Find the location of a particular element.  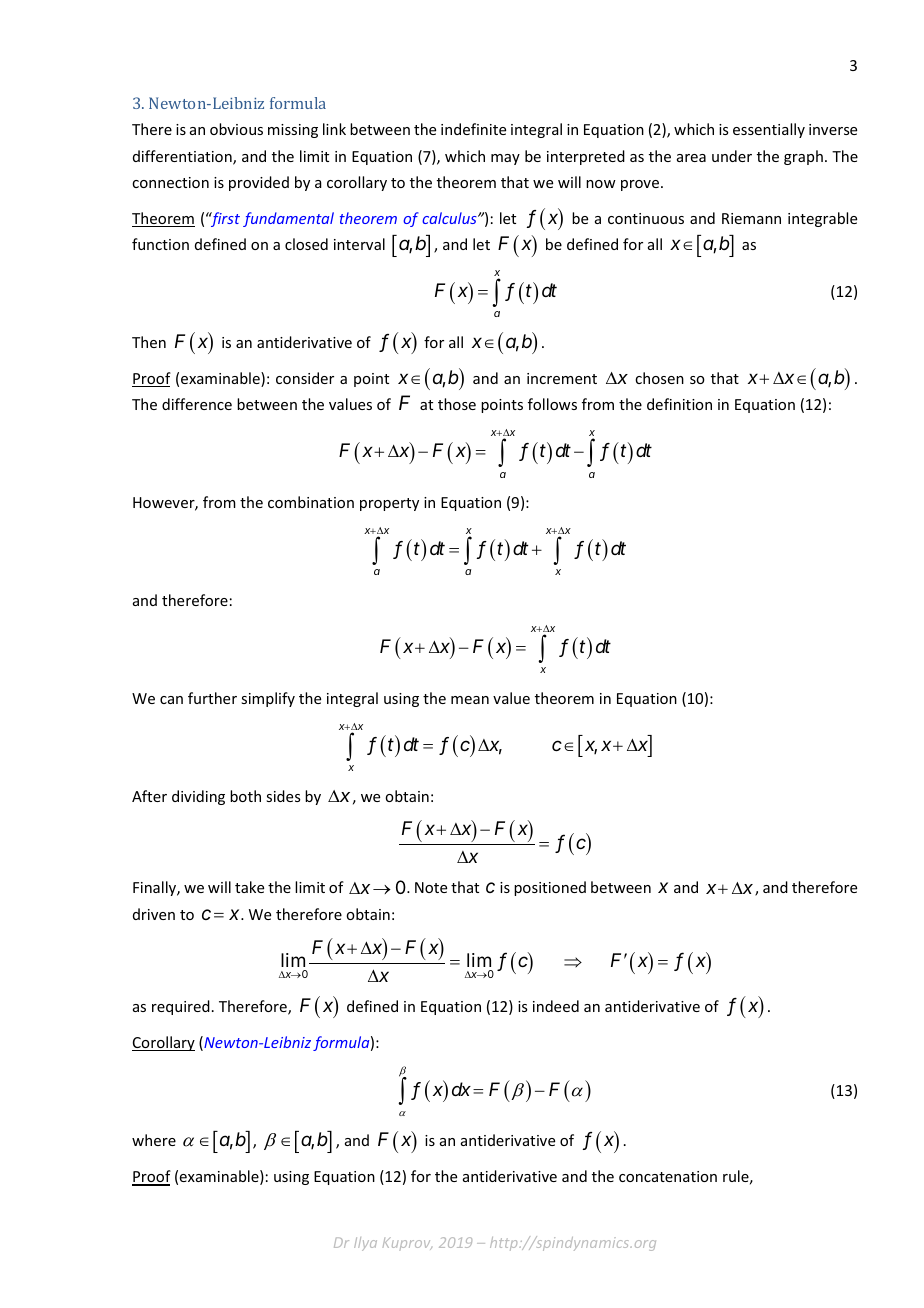

further is located at coordinates (212, 698).
